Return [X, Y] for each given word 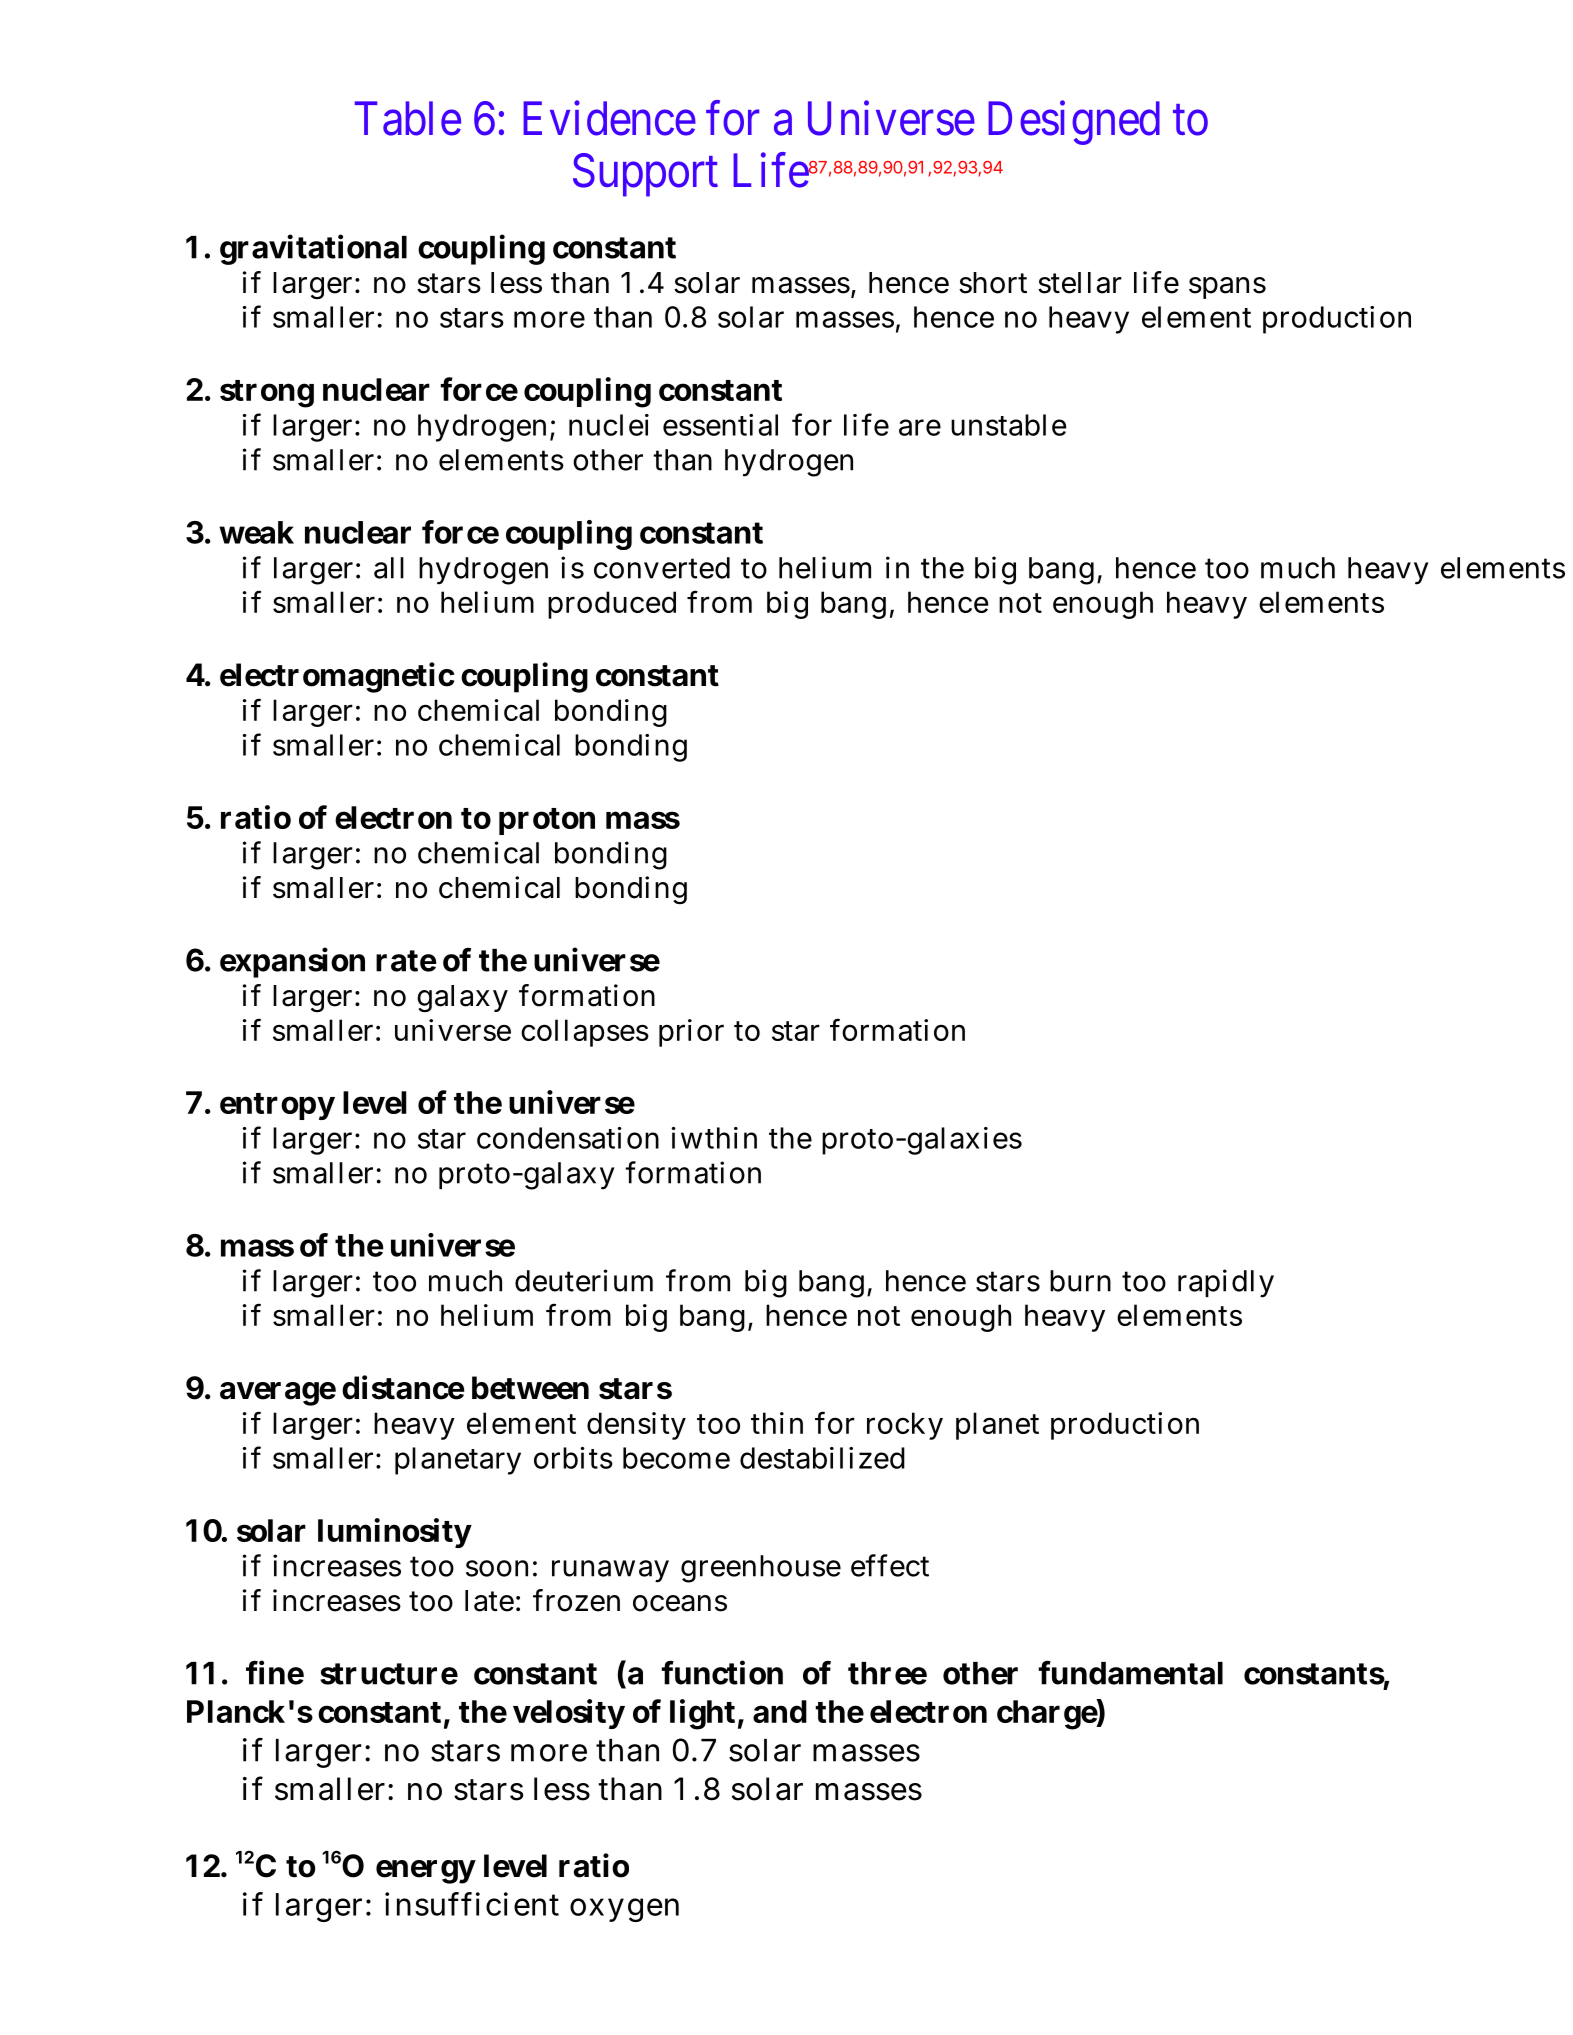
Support [645, 175]
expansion [292, 962]
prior [691, 1033]
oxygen [624, 1910]
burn [1080, 1281]
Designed [1074, 123]
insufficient [472, 1904]
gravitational [313, 249]
